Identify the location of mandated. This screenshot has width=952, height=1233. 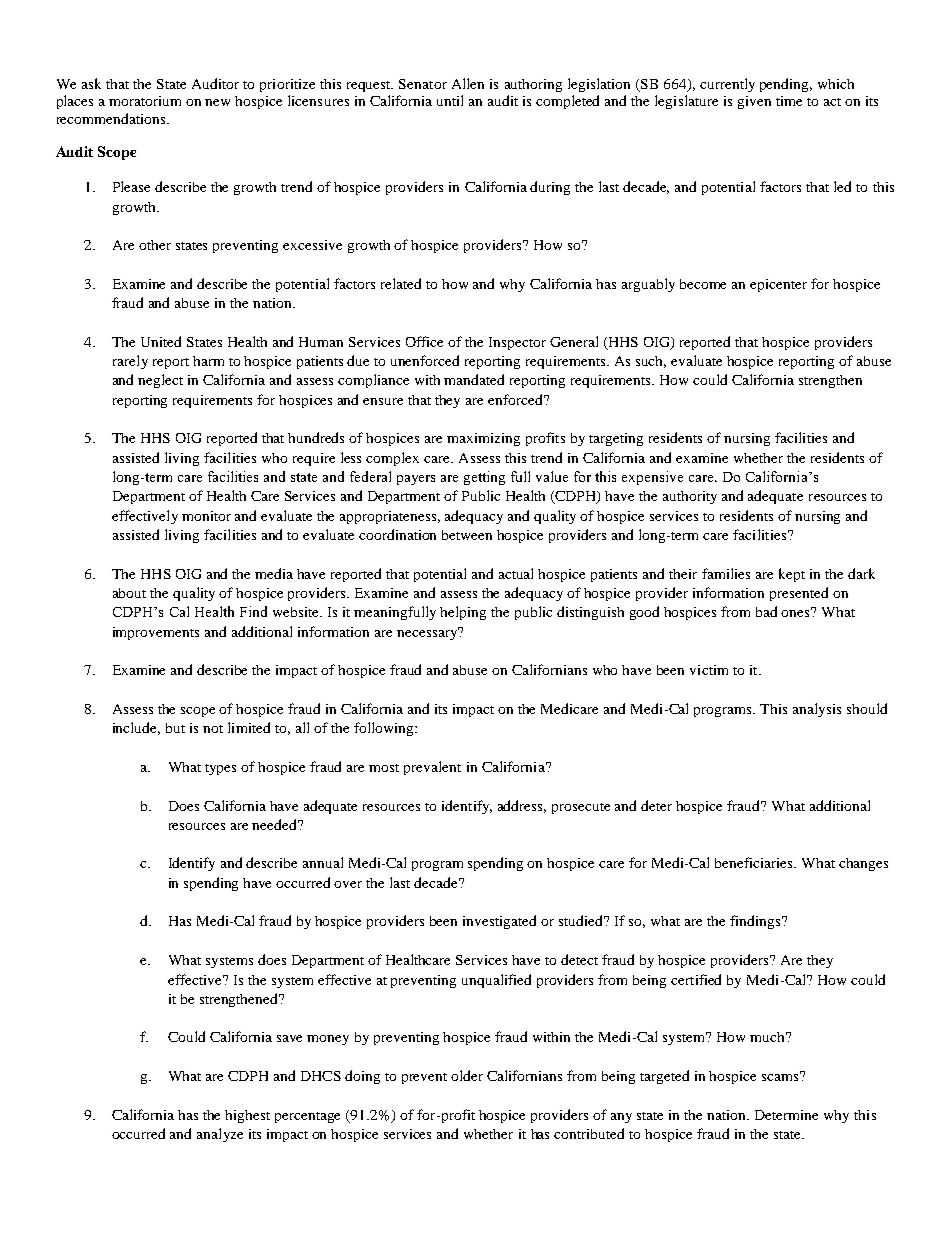
(474, 379).
